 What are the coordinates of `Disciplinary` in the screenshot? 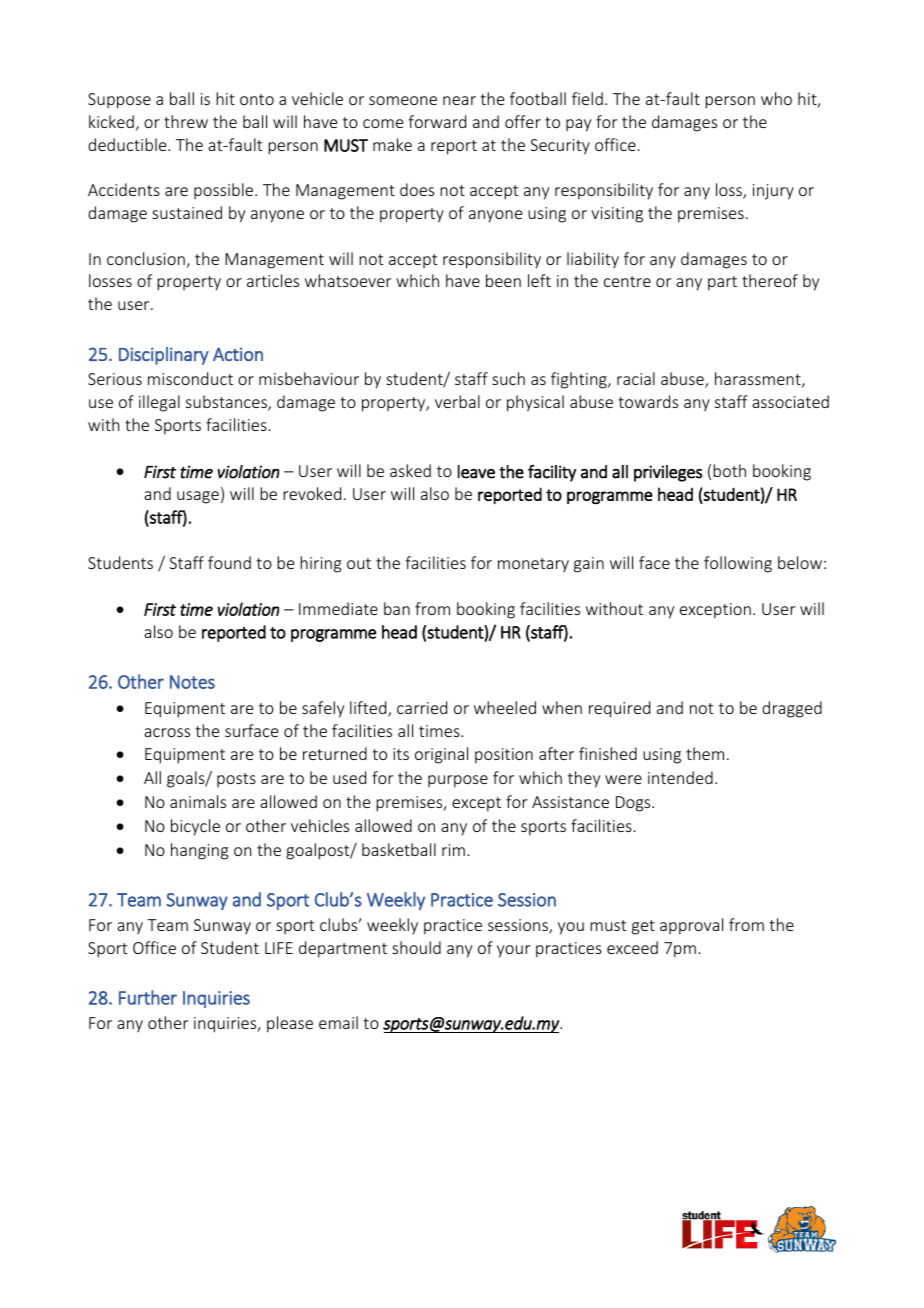 It's located at (164, 356).
